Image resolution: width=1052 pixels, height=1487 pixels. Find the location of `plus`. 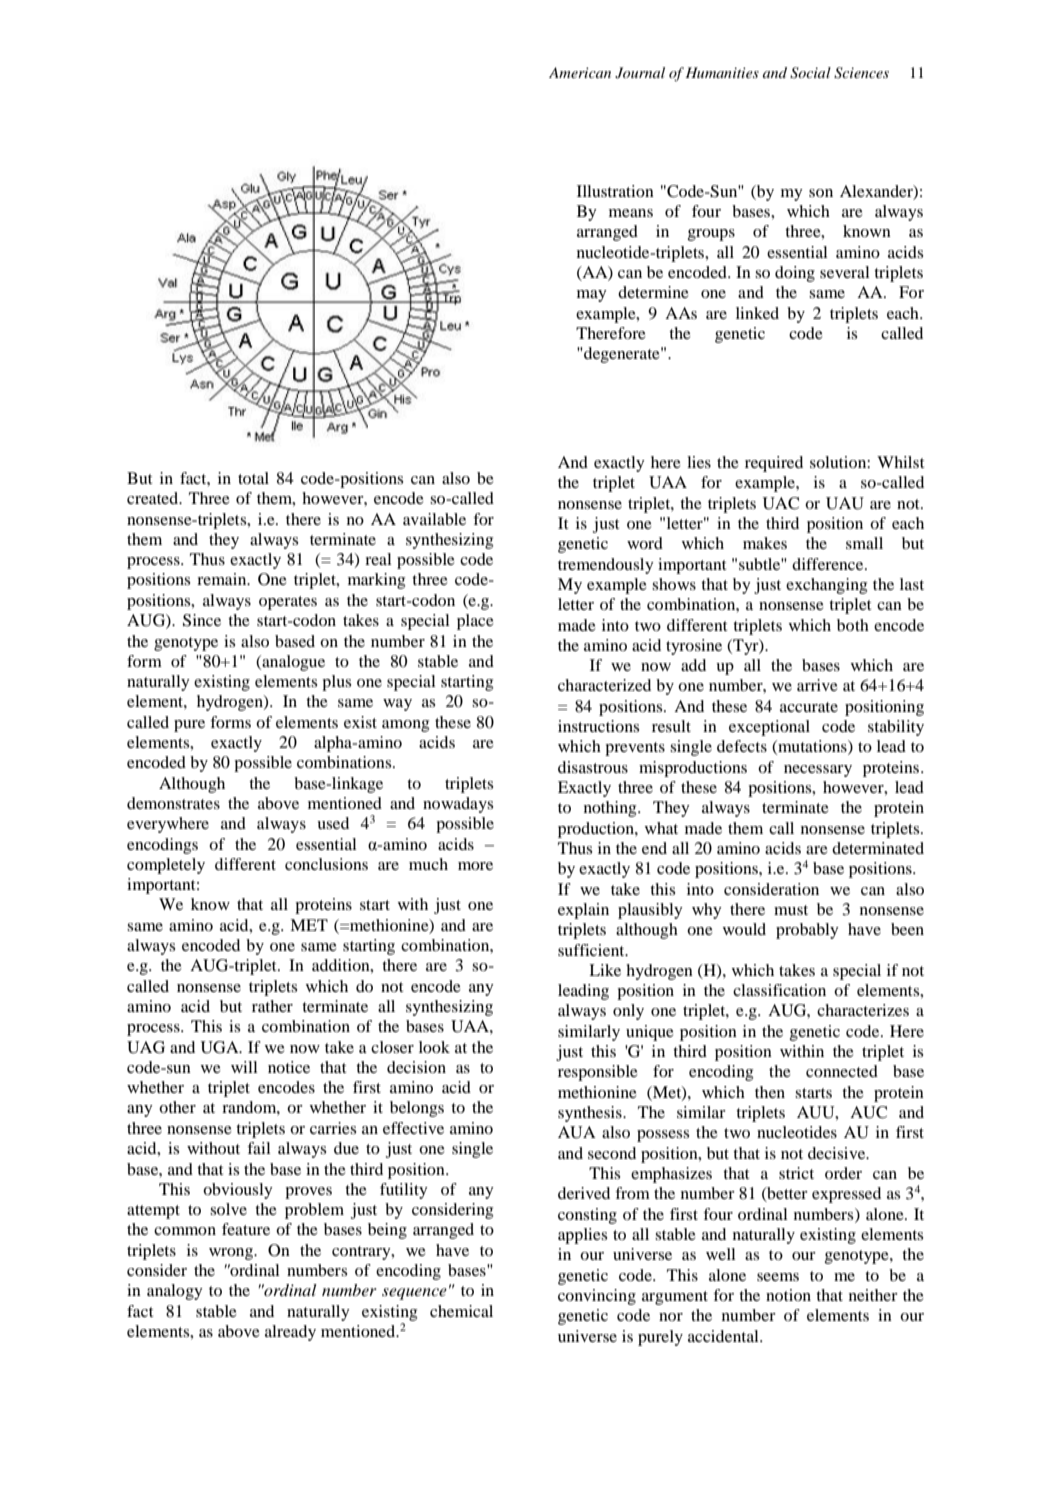

plus is located at coordinates (336, 683).
